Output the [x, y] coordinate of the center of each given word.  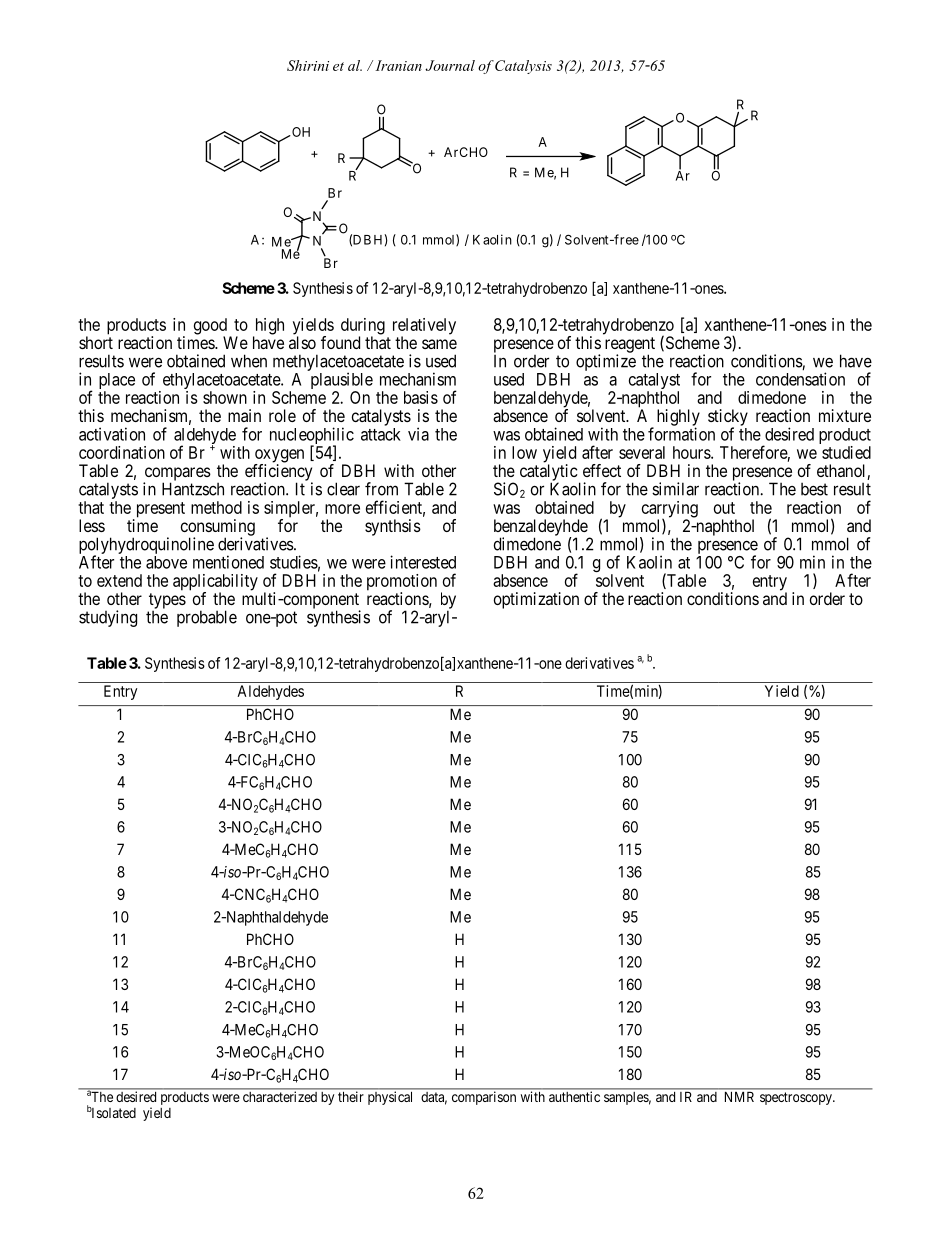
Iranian [398, 65]
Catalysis [523, 67]
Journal [450, 65]
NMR [739, 1097]
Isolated [112, 1112]
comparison [484, 1098]
